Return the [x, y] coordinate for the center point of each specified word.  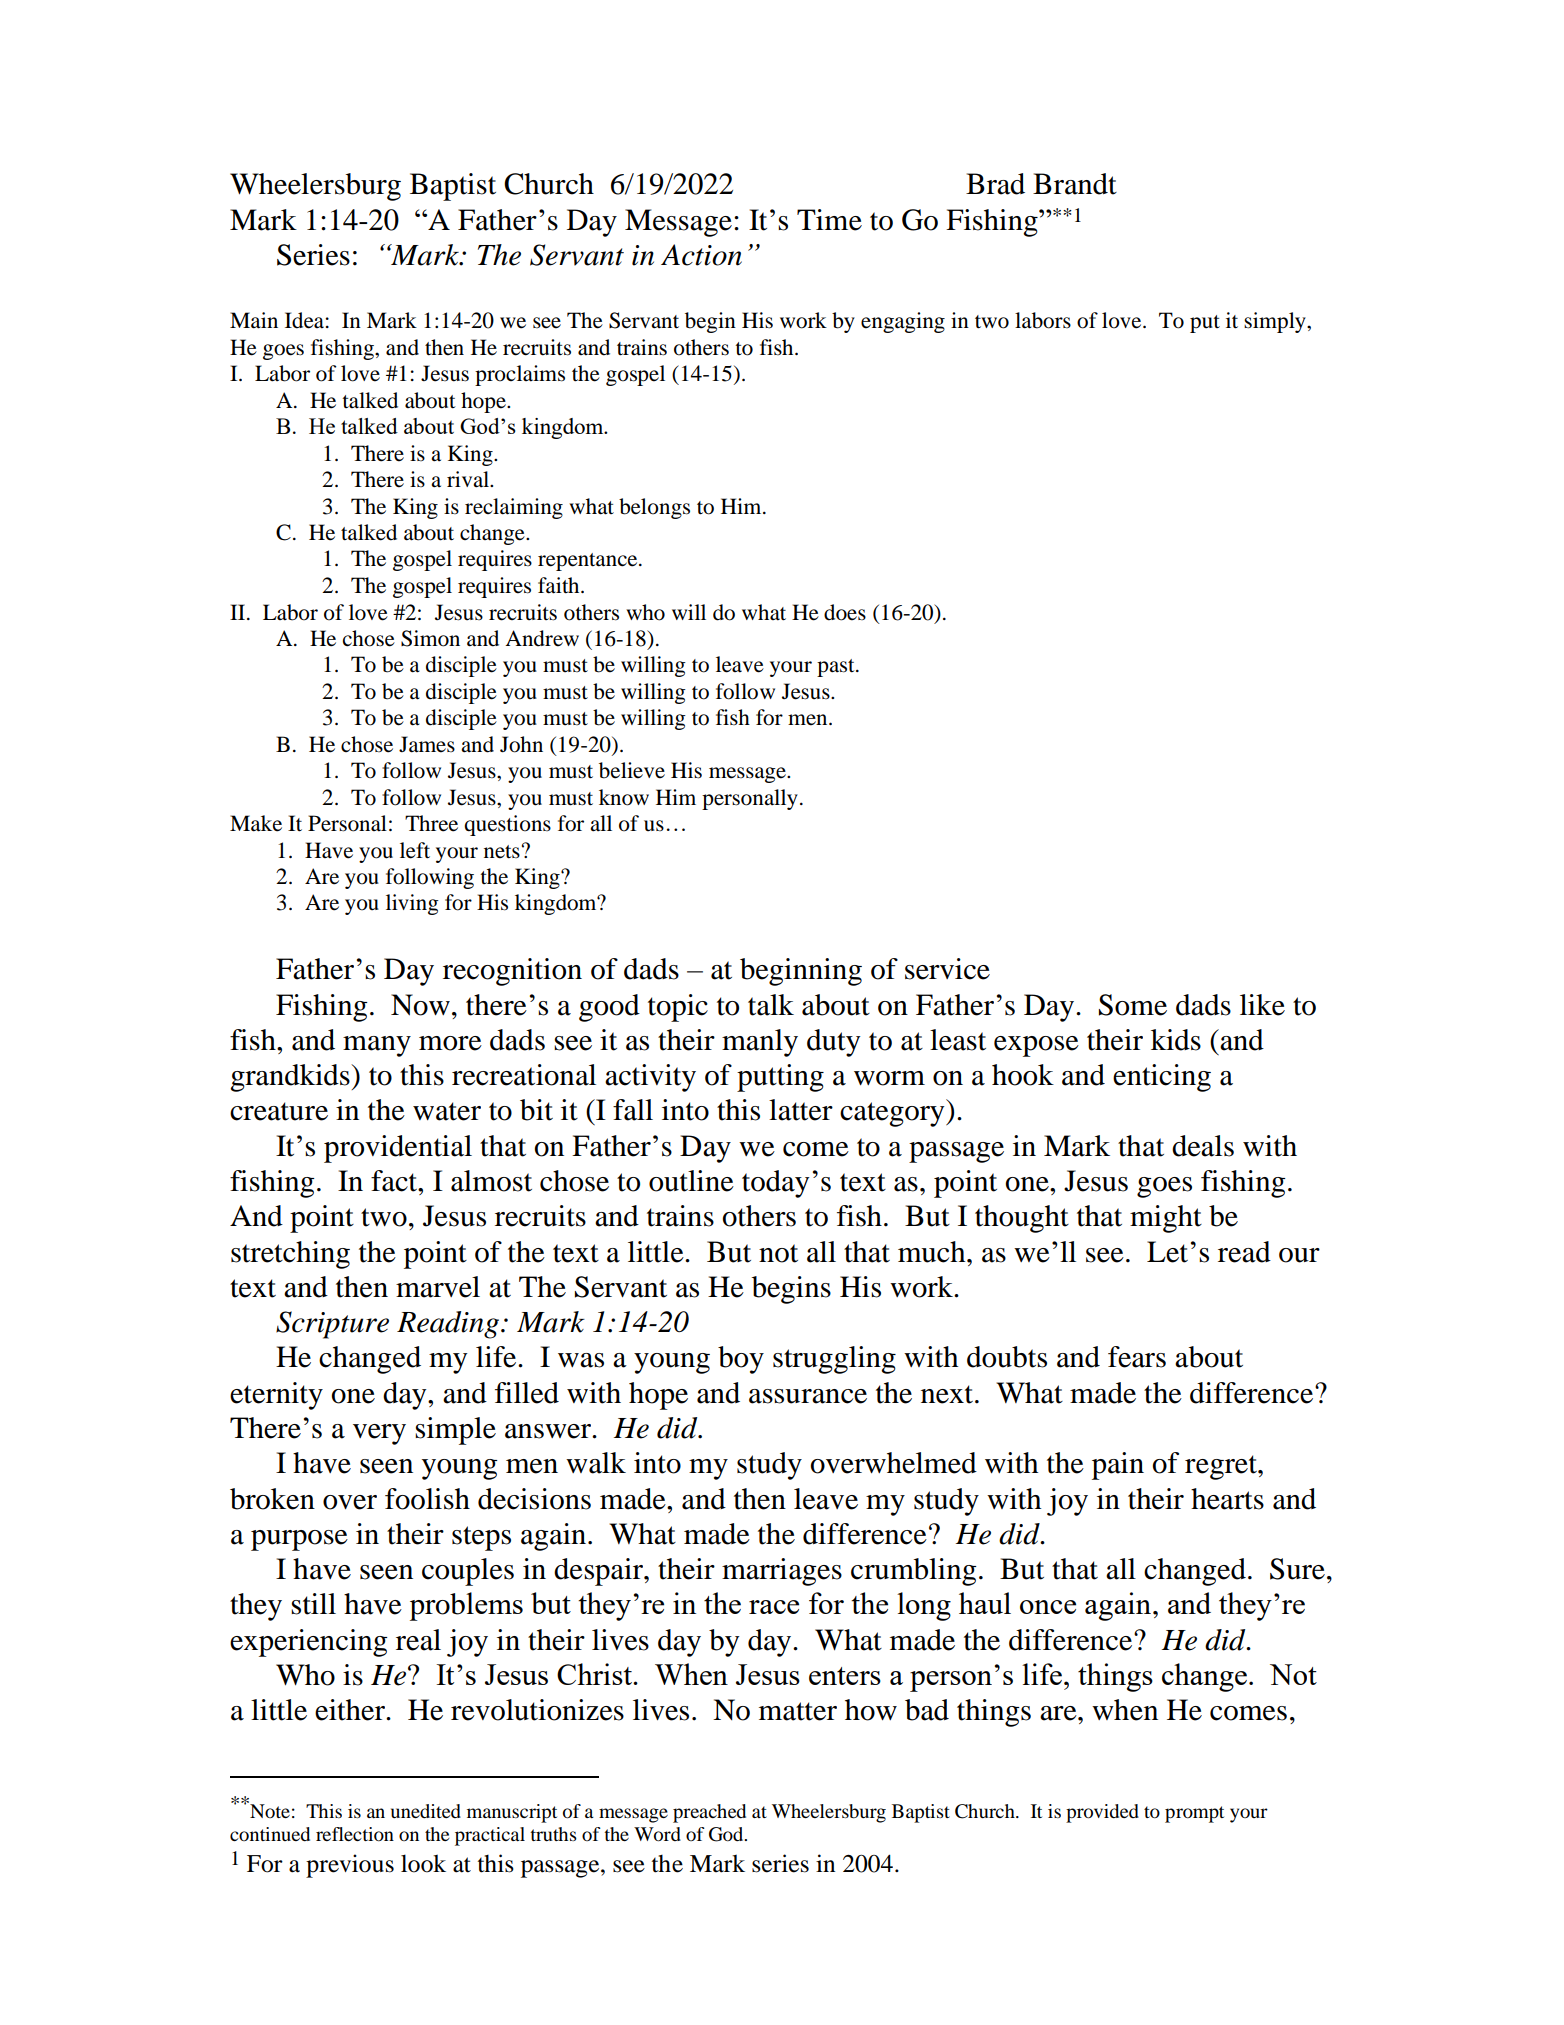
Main [254, 320]
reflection [355, 1834]
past [837, 668]
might [1166, 1219]
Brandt [1075, 184]
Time [829, 220]
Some [1133, 1005]
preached [709, 1813]
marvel [438, 1287]
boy [741, 1360]
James [427, 744]
